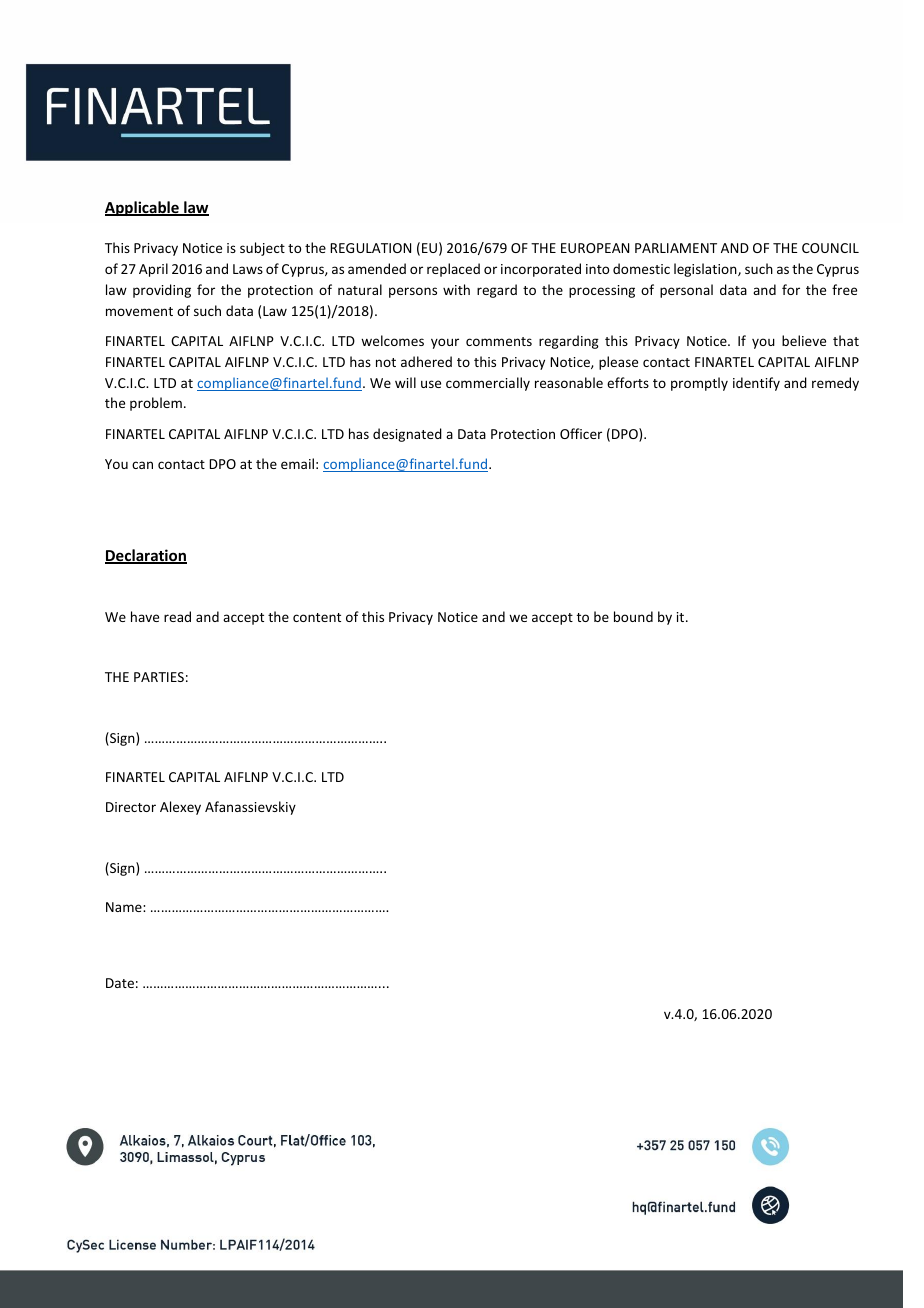 The height and width of the screenshot is (1308, 924). I want to click on PARTIES, so click(159, 677).
